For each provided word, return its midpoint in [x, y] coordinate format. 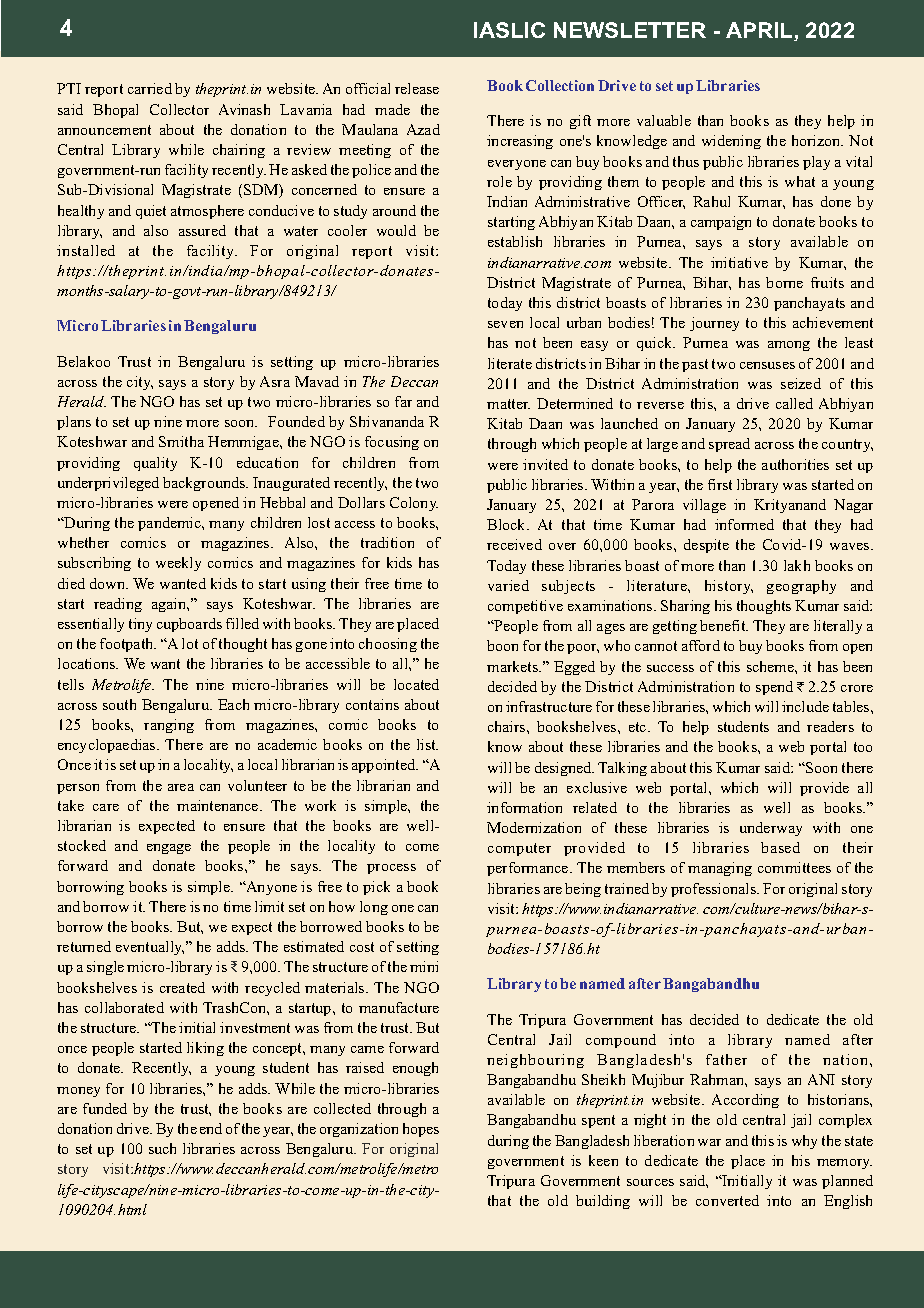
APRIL [760, 31]
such [162, 1148]
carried [150, 88]
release [417, 88]
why [804, 1142]
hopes [421, 1130]
